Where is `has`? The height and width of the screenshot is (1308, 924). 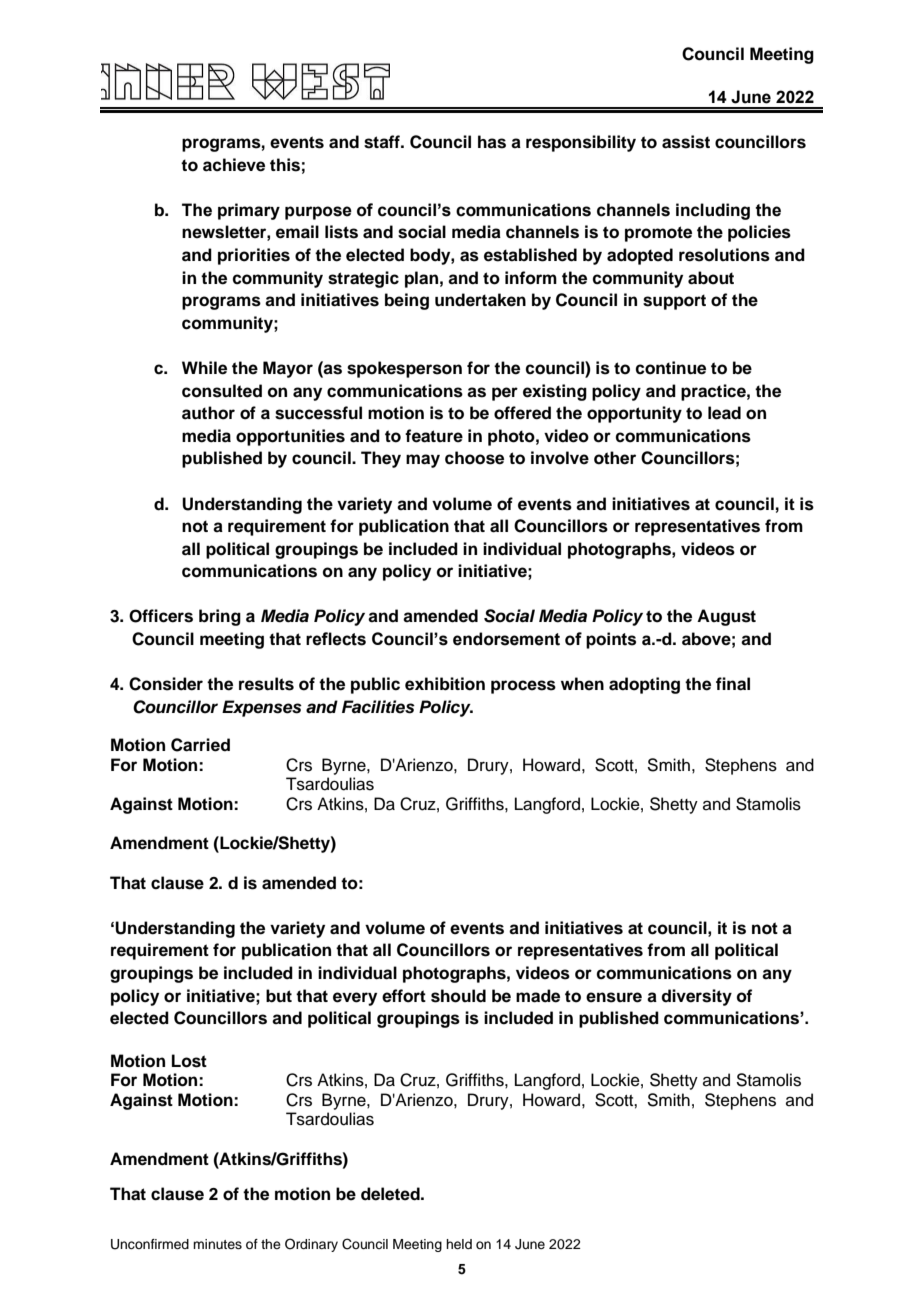
has is located at coordinates (492, 142).
